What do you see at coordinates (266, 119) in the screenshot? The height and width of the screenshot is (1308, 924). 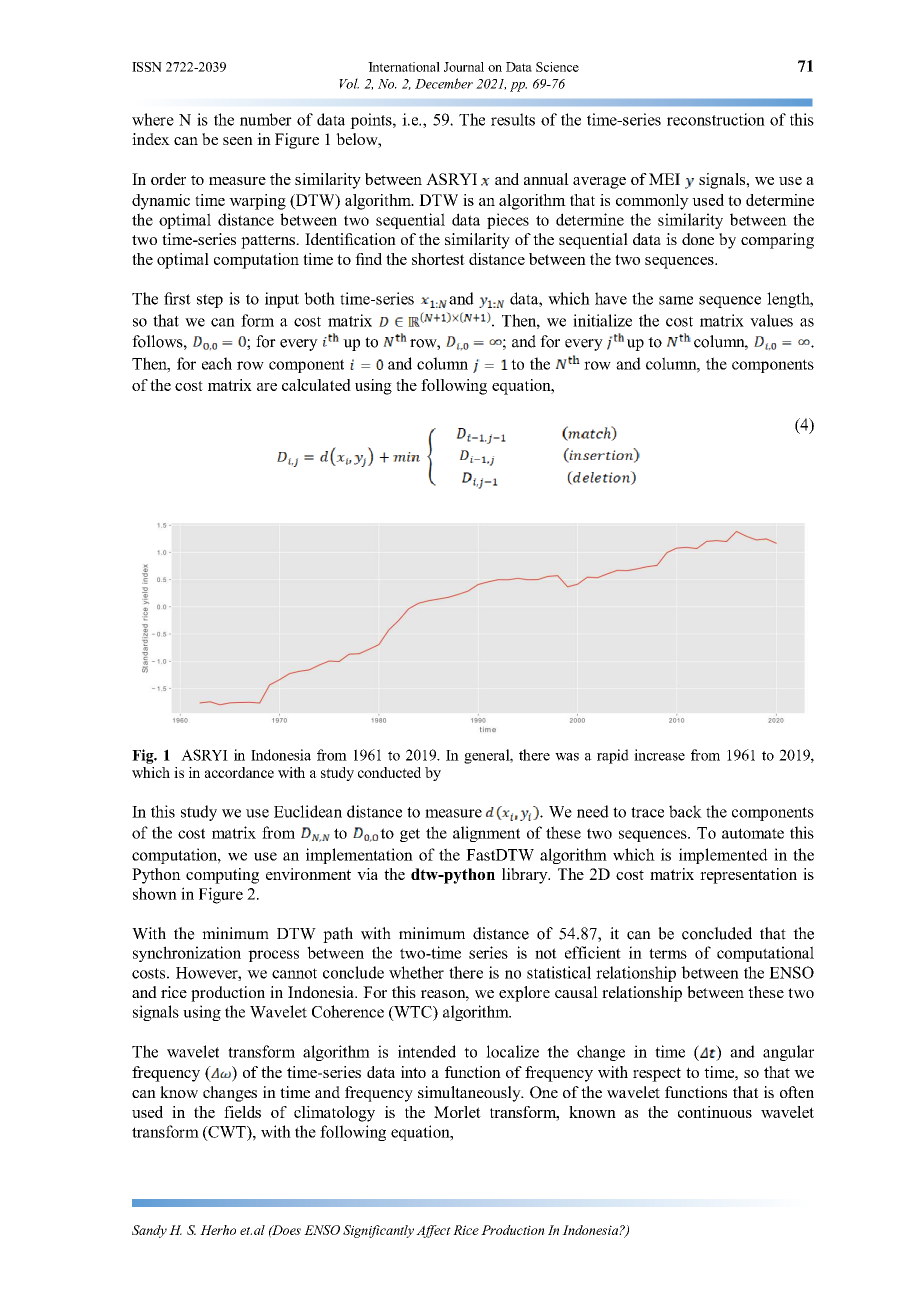 I see `number` at bounding box center [266, 119].
